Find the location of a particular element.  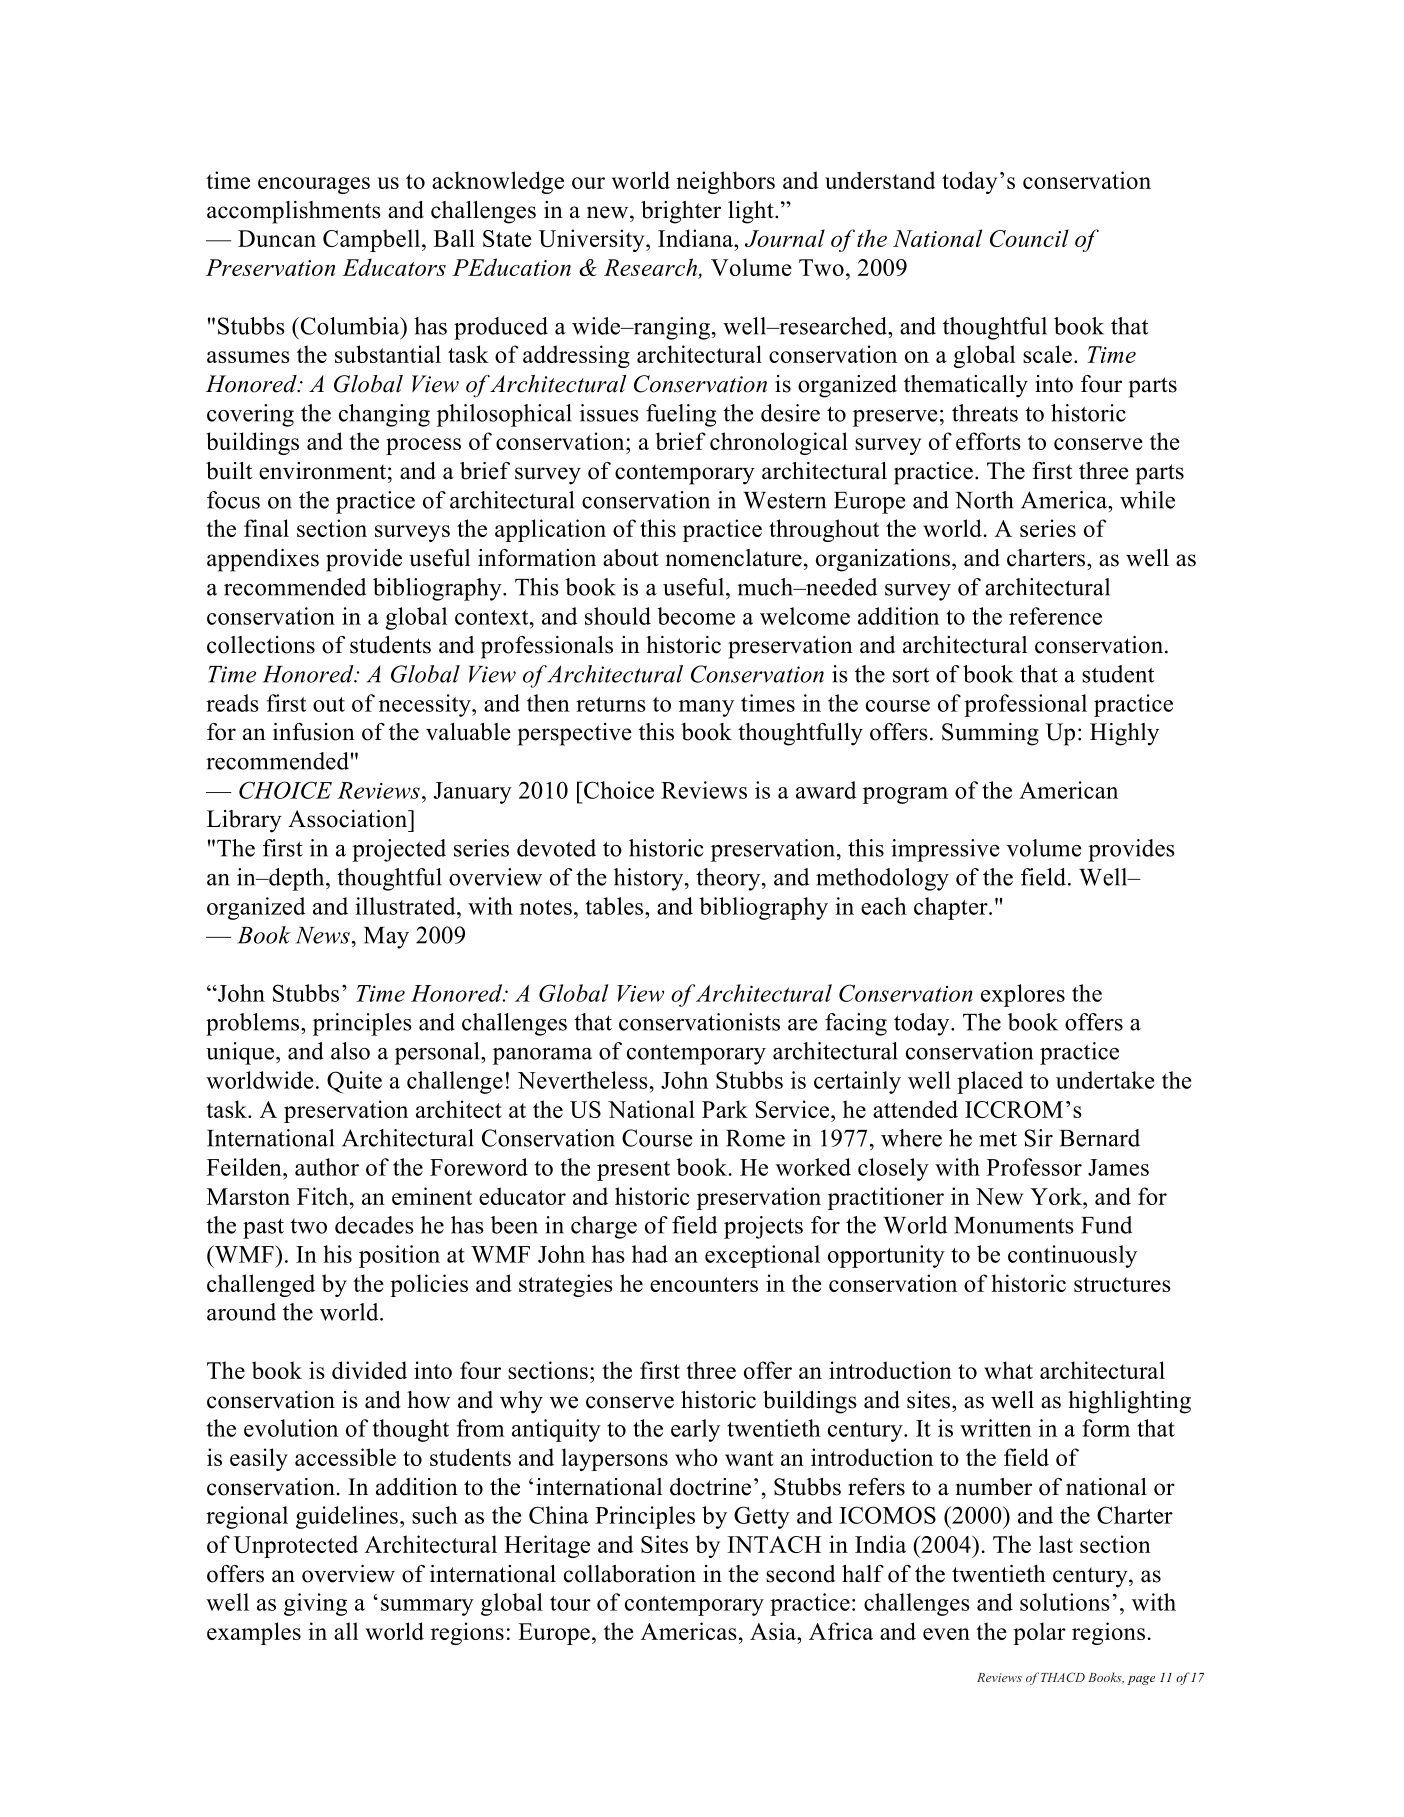

appendixes is located at coordinates (263, 560).
